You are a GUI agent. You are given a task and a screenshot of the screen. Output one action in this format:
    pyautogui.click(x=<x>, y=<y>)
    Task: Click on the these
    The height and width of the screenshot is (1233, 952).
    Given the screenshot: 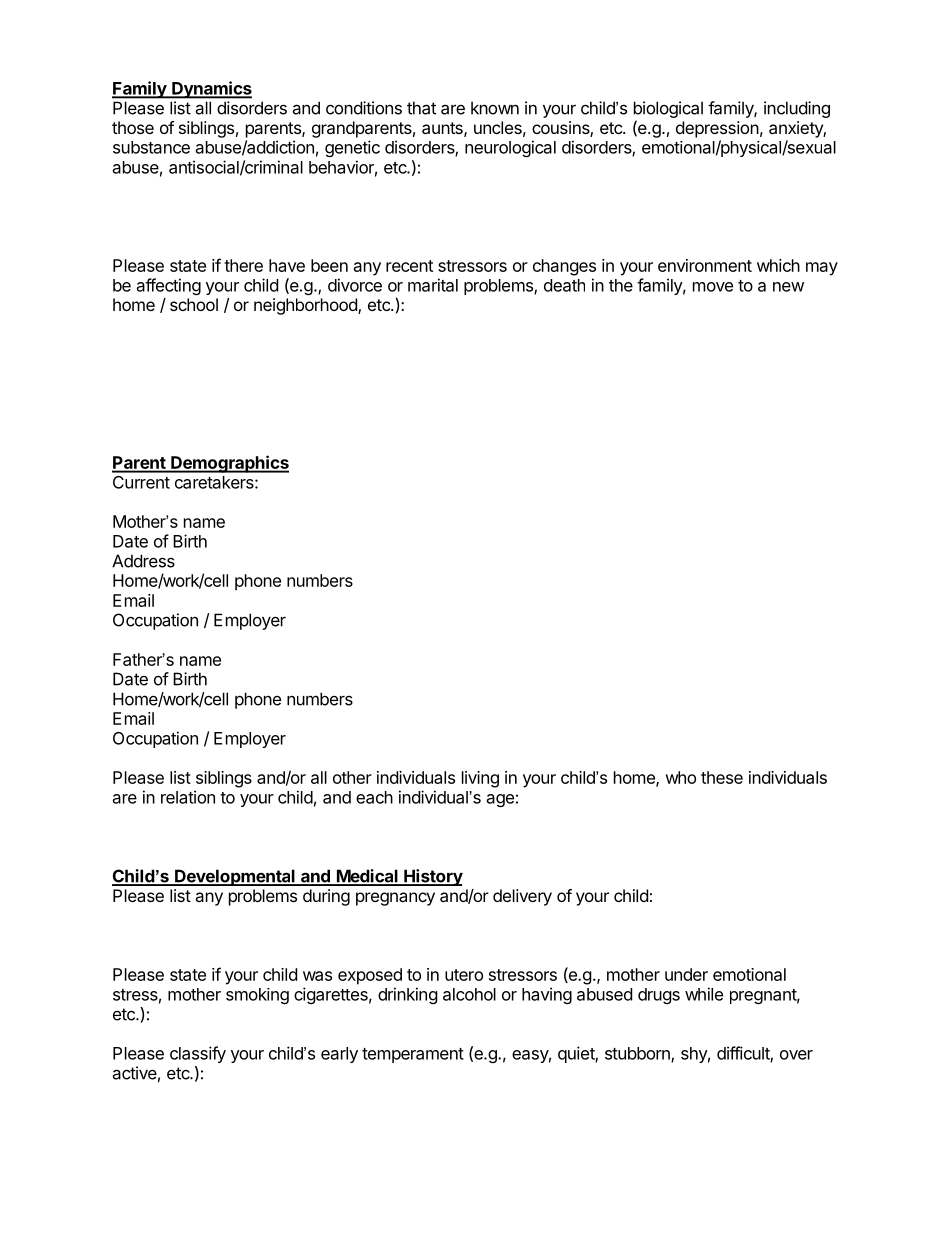 What is the action you would take?
    pyautogui.click(x=722, y=777)
